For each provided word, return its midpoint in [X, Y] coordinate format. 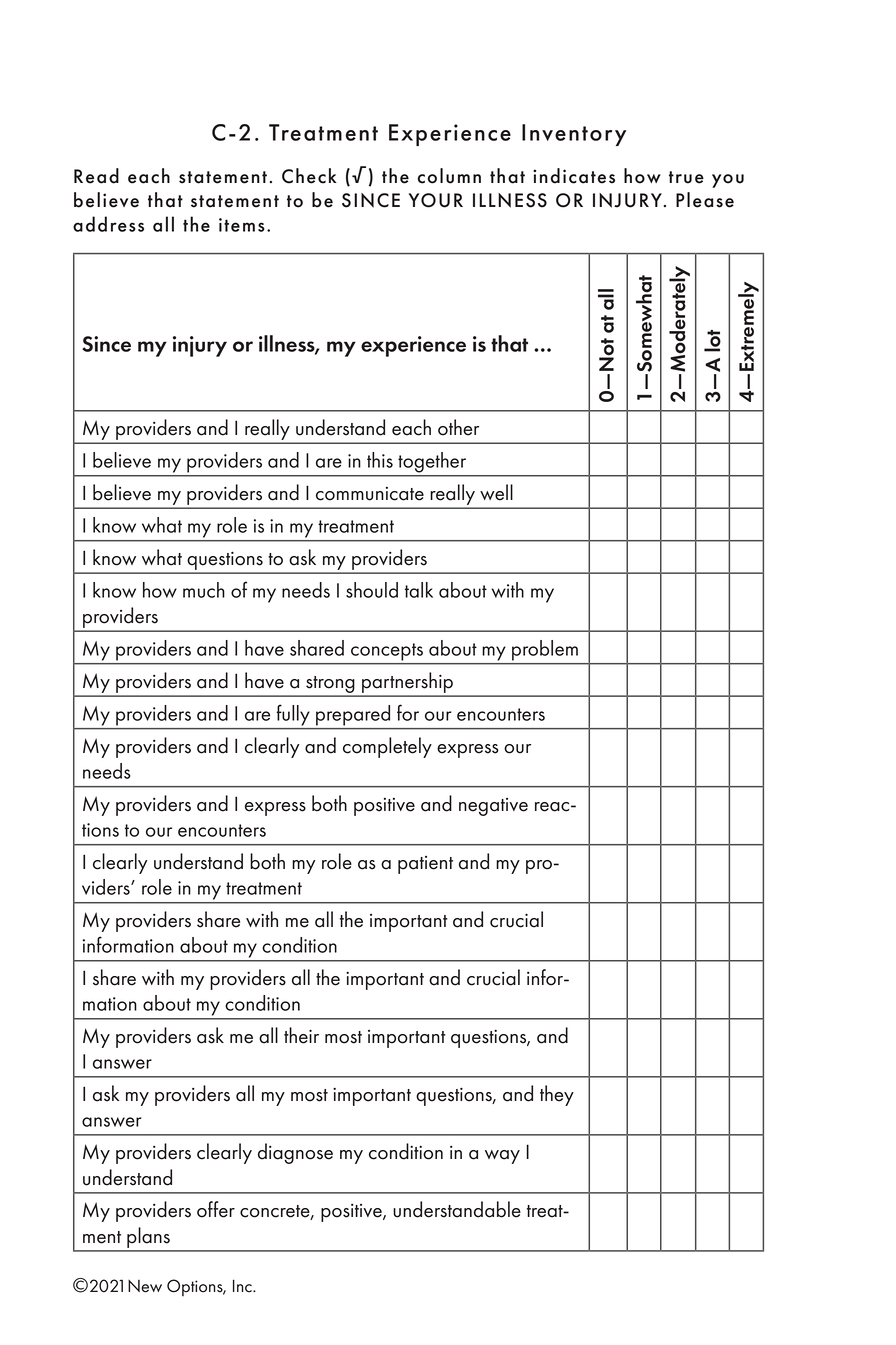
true [686, 177]
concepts [387, 652]
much [204, 590]
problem [545, 650]
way [502, 1157]
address [108, 224]
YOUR [436, 200]
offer [216, 1209]
